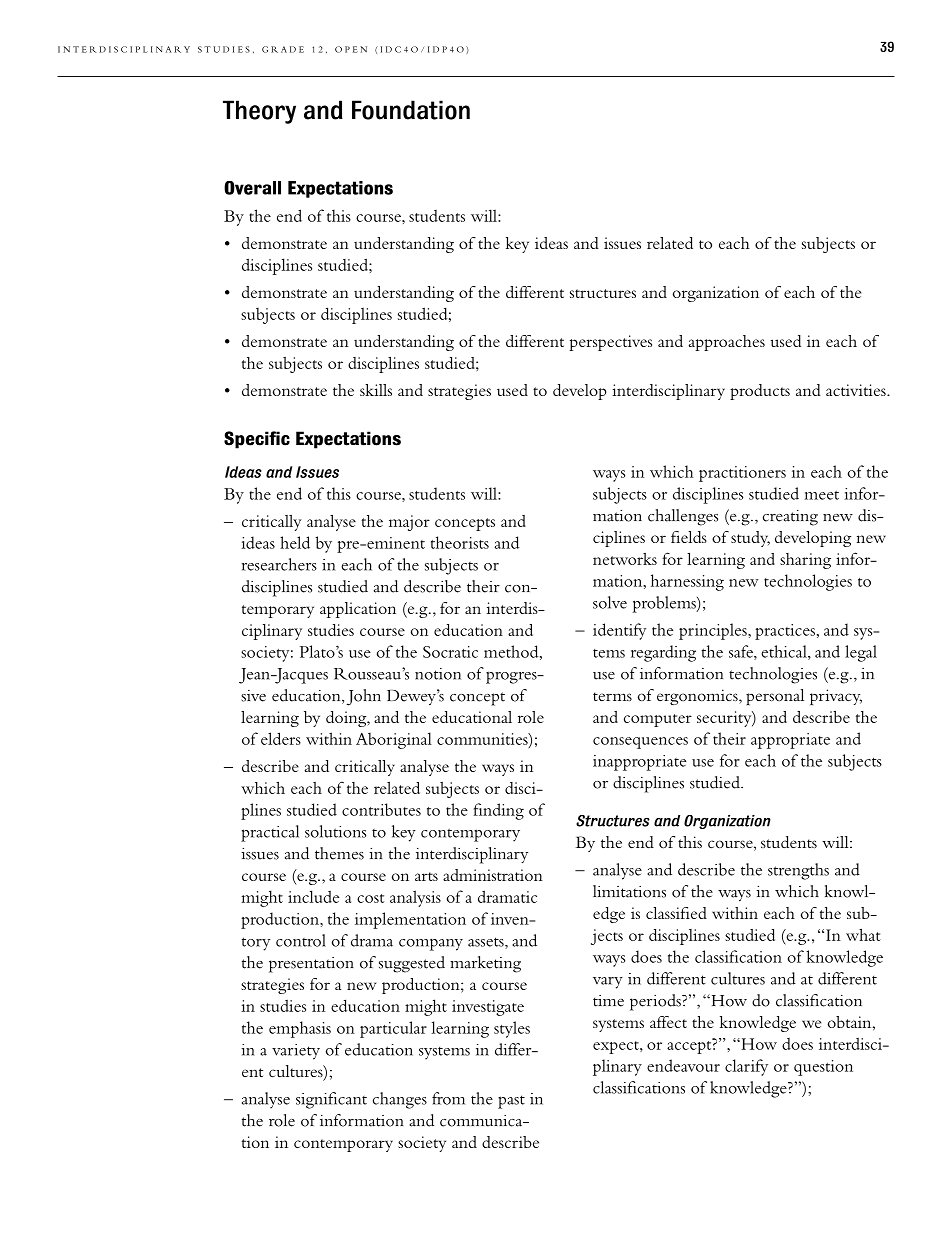 The width and height of the image is (952, 1233). I want to click on perspectives, so click(610, 343).
